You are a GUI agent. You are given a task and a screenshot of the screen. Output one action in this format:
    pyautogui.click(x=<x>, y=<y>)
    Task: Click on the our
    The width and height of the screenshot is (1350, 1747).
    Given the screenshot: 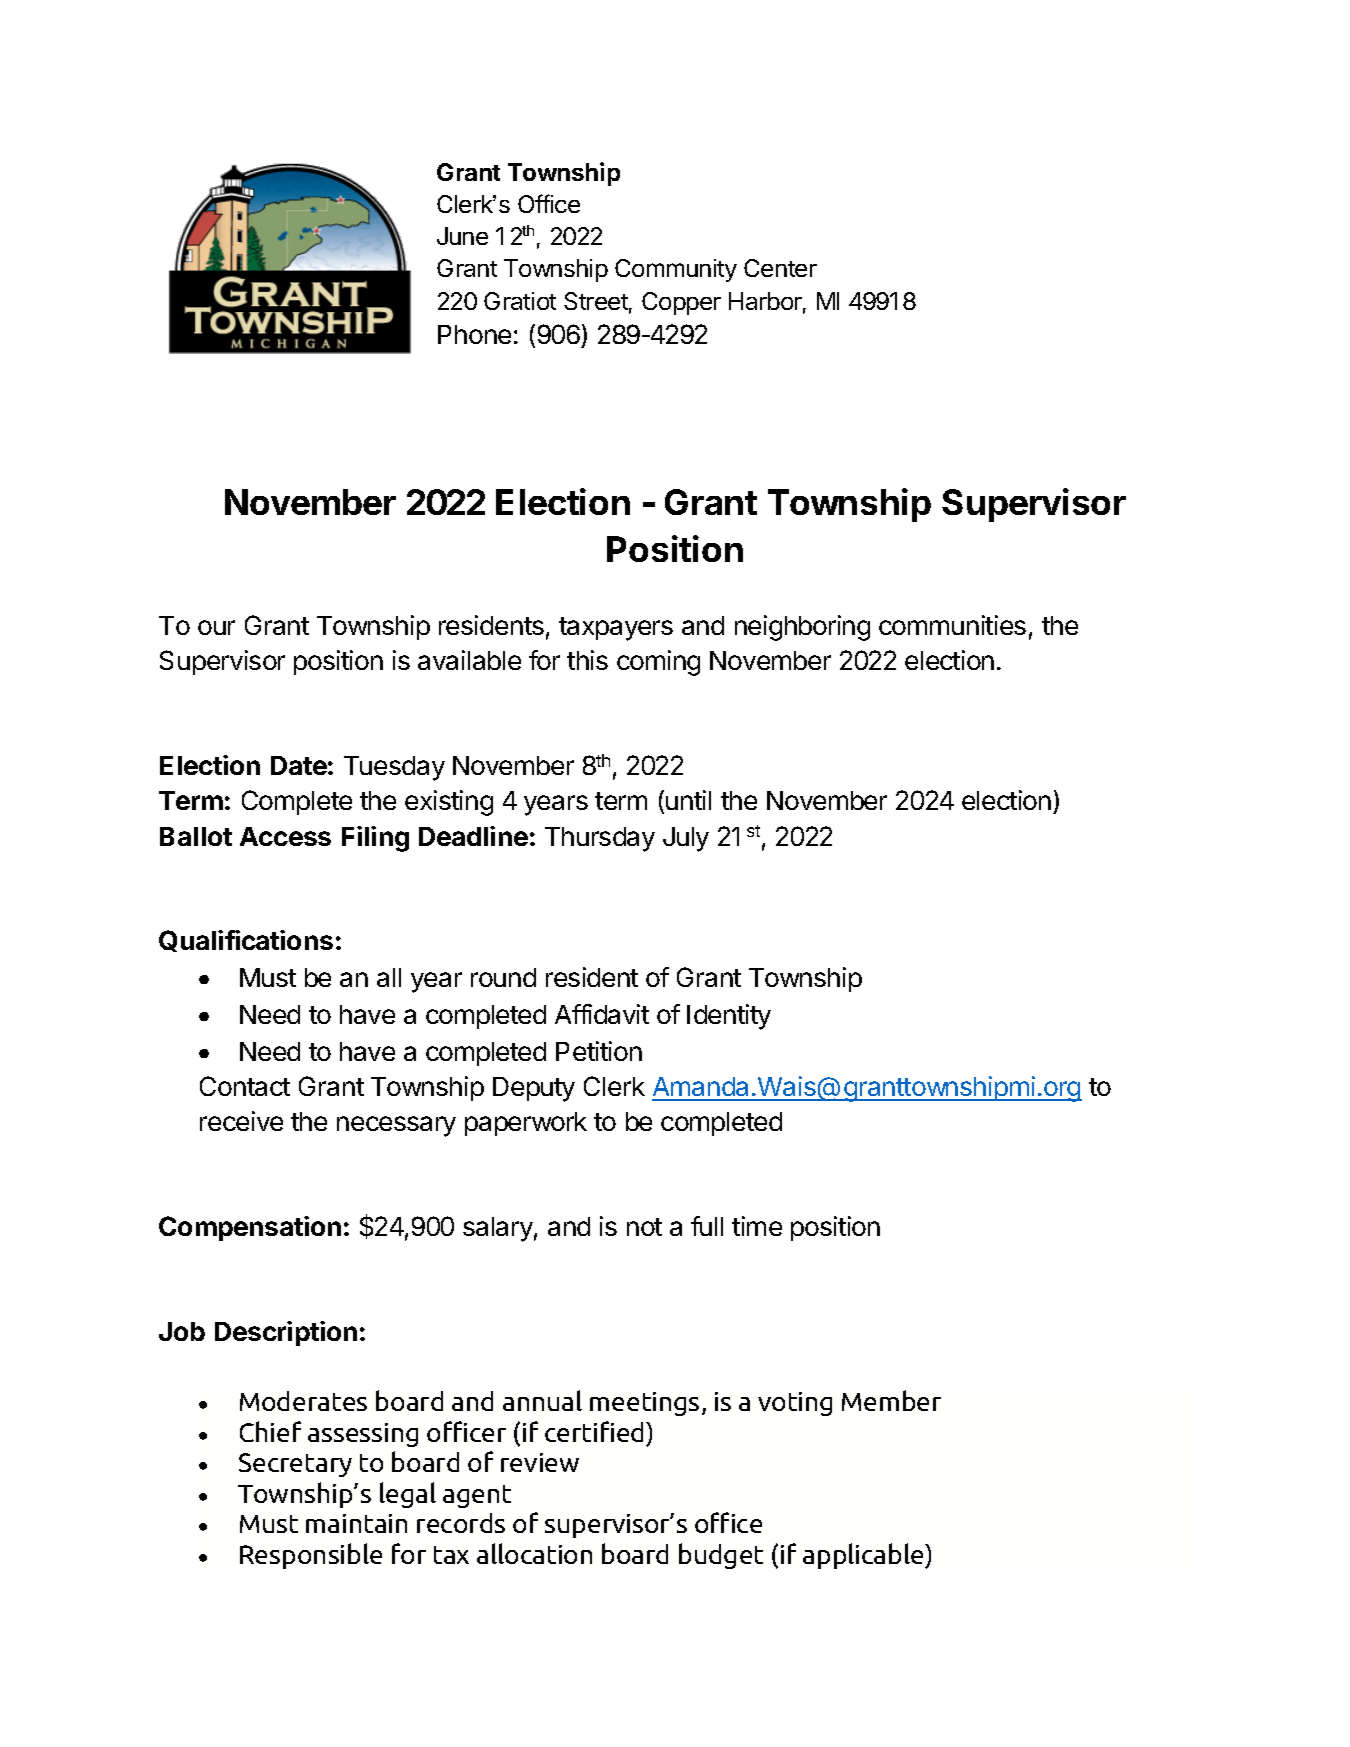 What is the action you would take?
    pyautogui.click(x=216, y=627)
